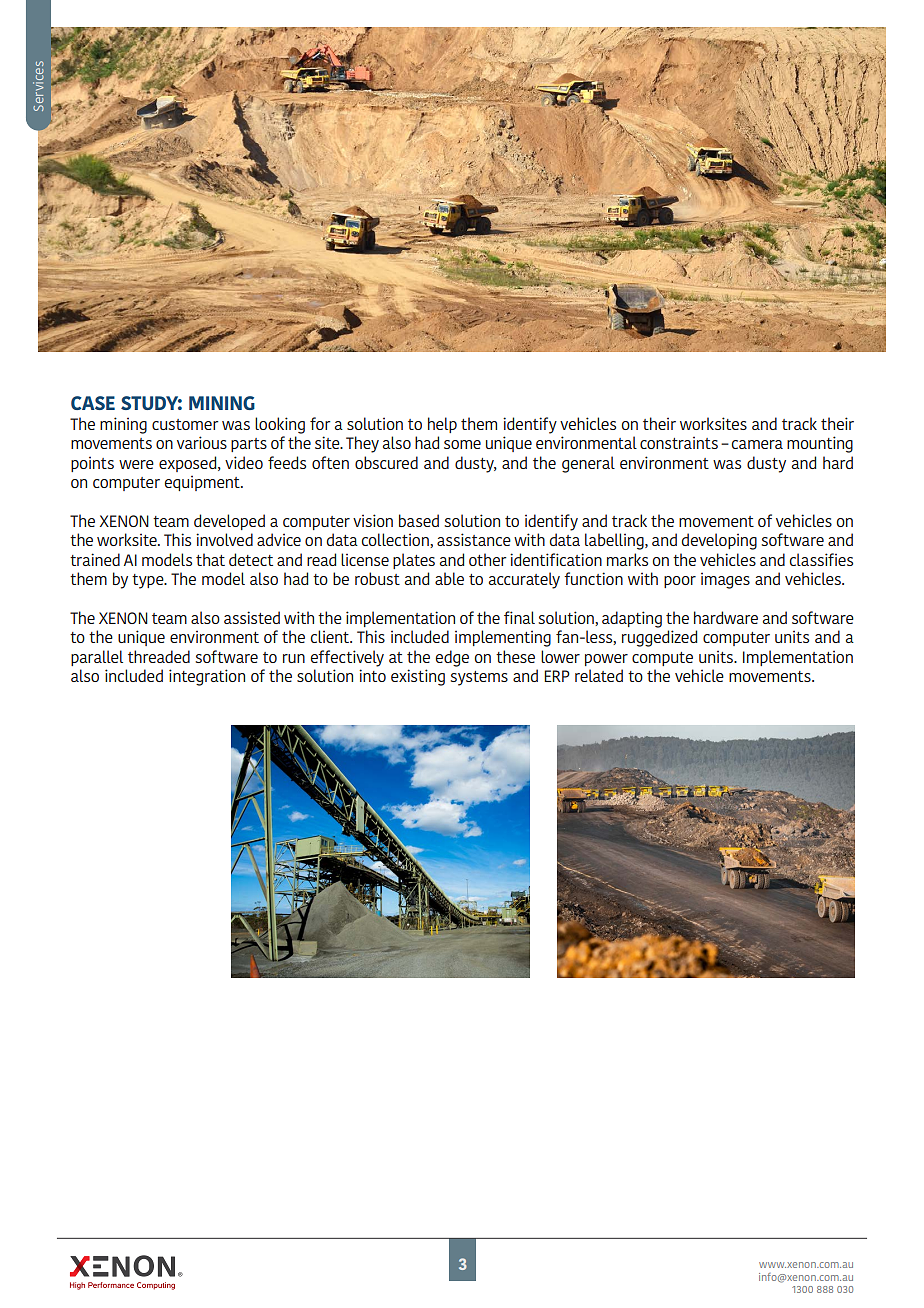 Image resolution: width=924 pixels, height=1308 pixels. I want to click on involved, so click(224, 539).
